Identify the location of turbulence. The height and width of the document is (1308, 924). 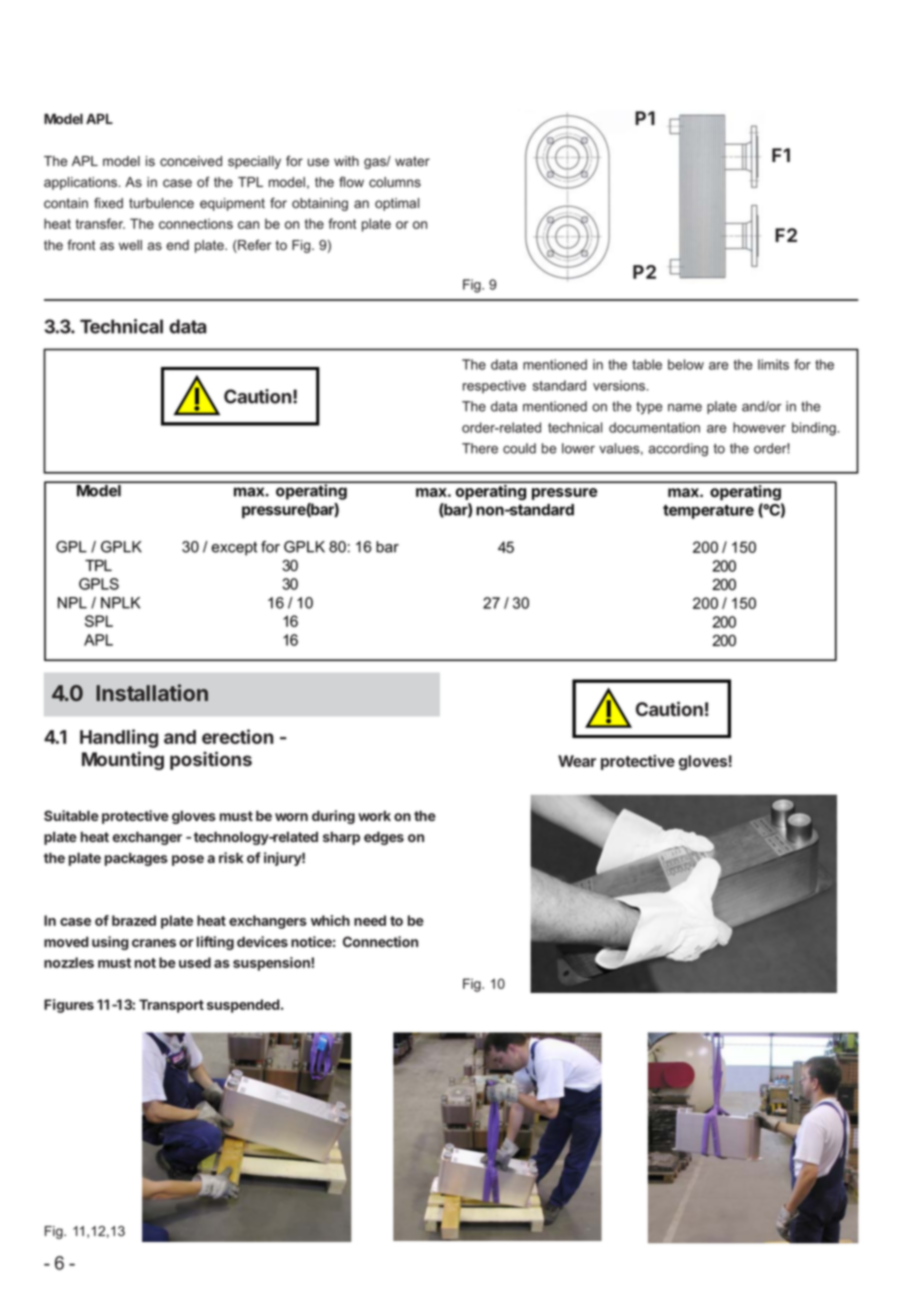
(161, 203).
